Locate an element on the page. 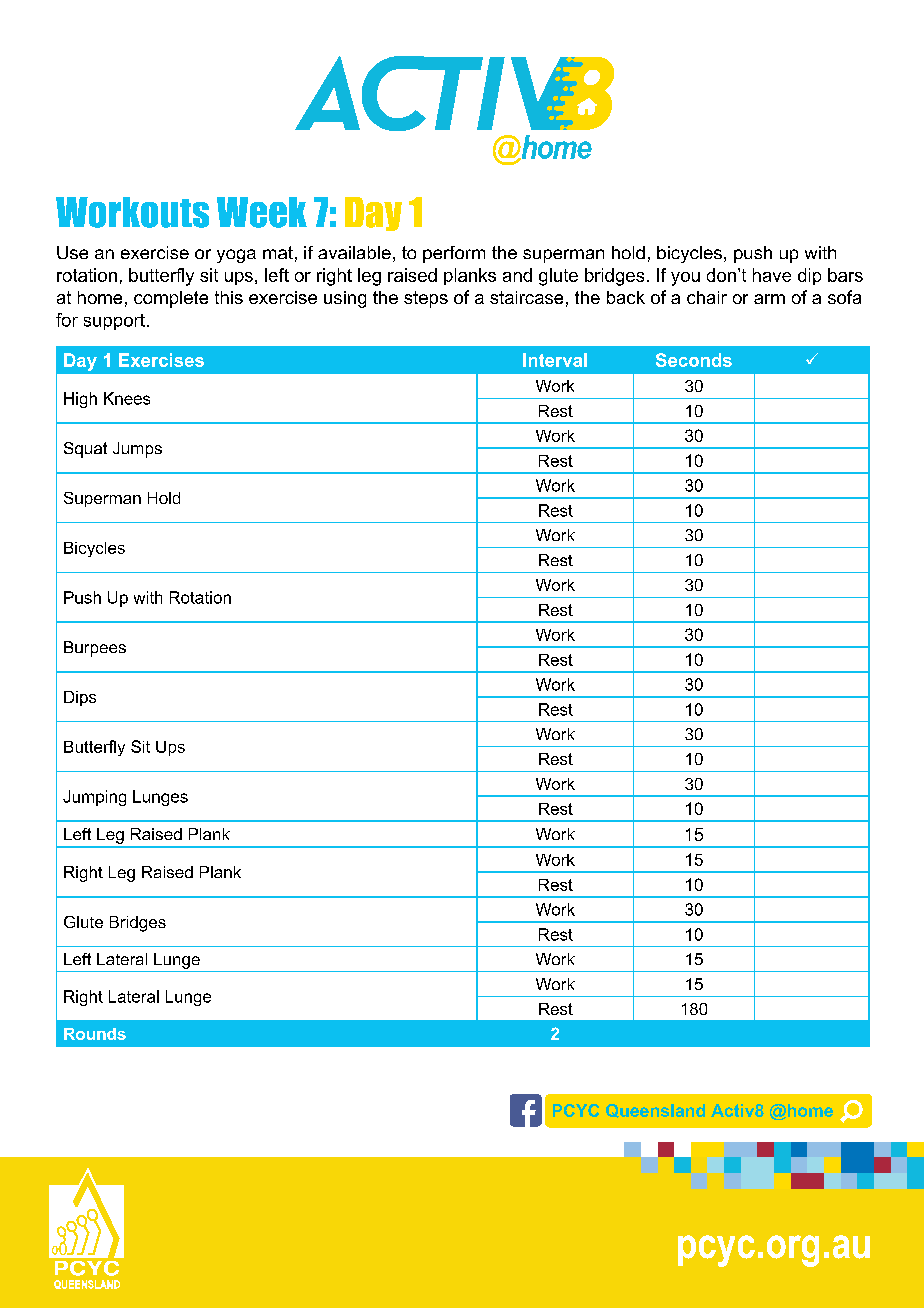 The height and width of the document is (1308, 924). Interval is located at coordinates (555, 360).
